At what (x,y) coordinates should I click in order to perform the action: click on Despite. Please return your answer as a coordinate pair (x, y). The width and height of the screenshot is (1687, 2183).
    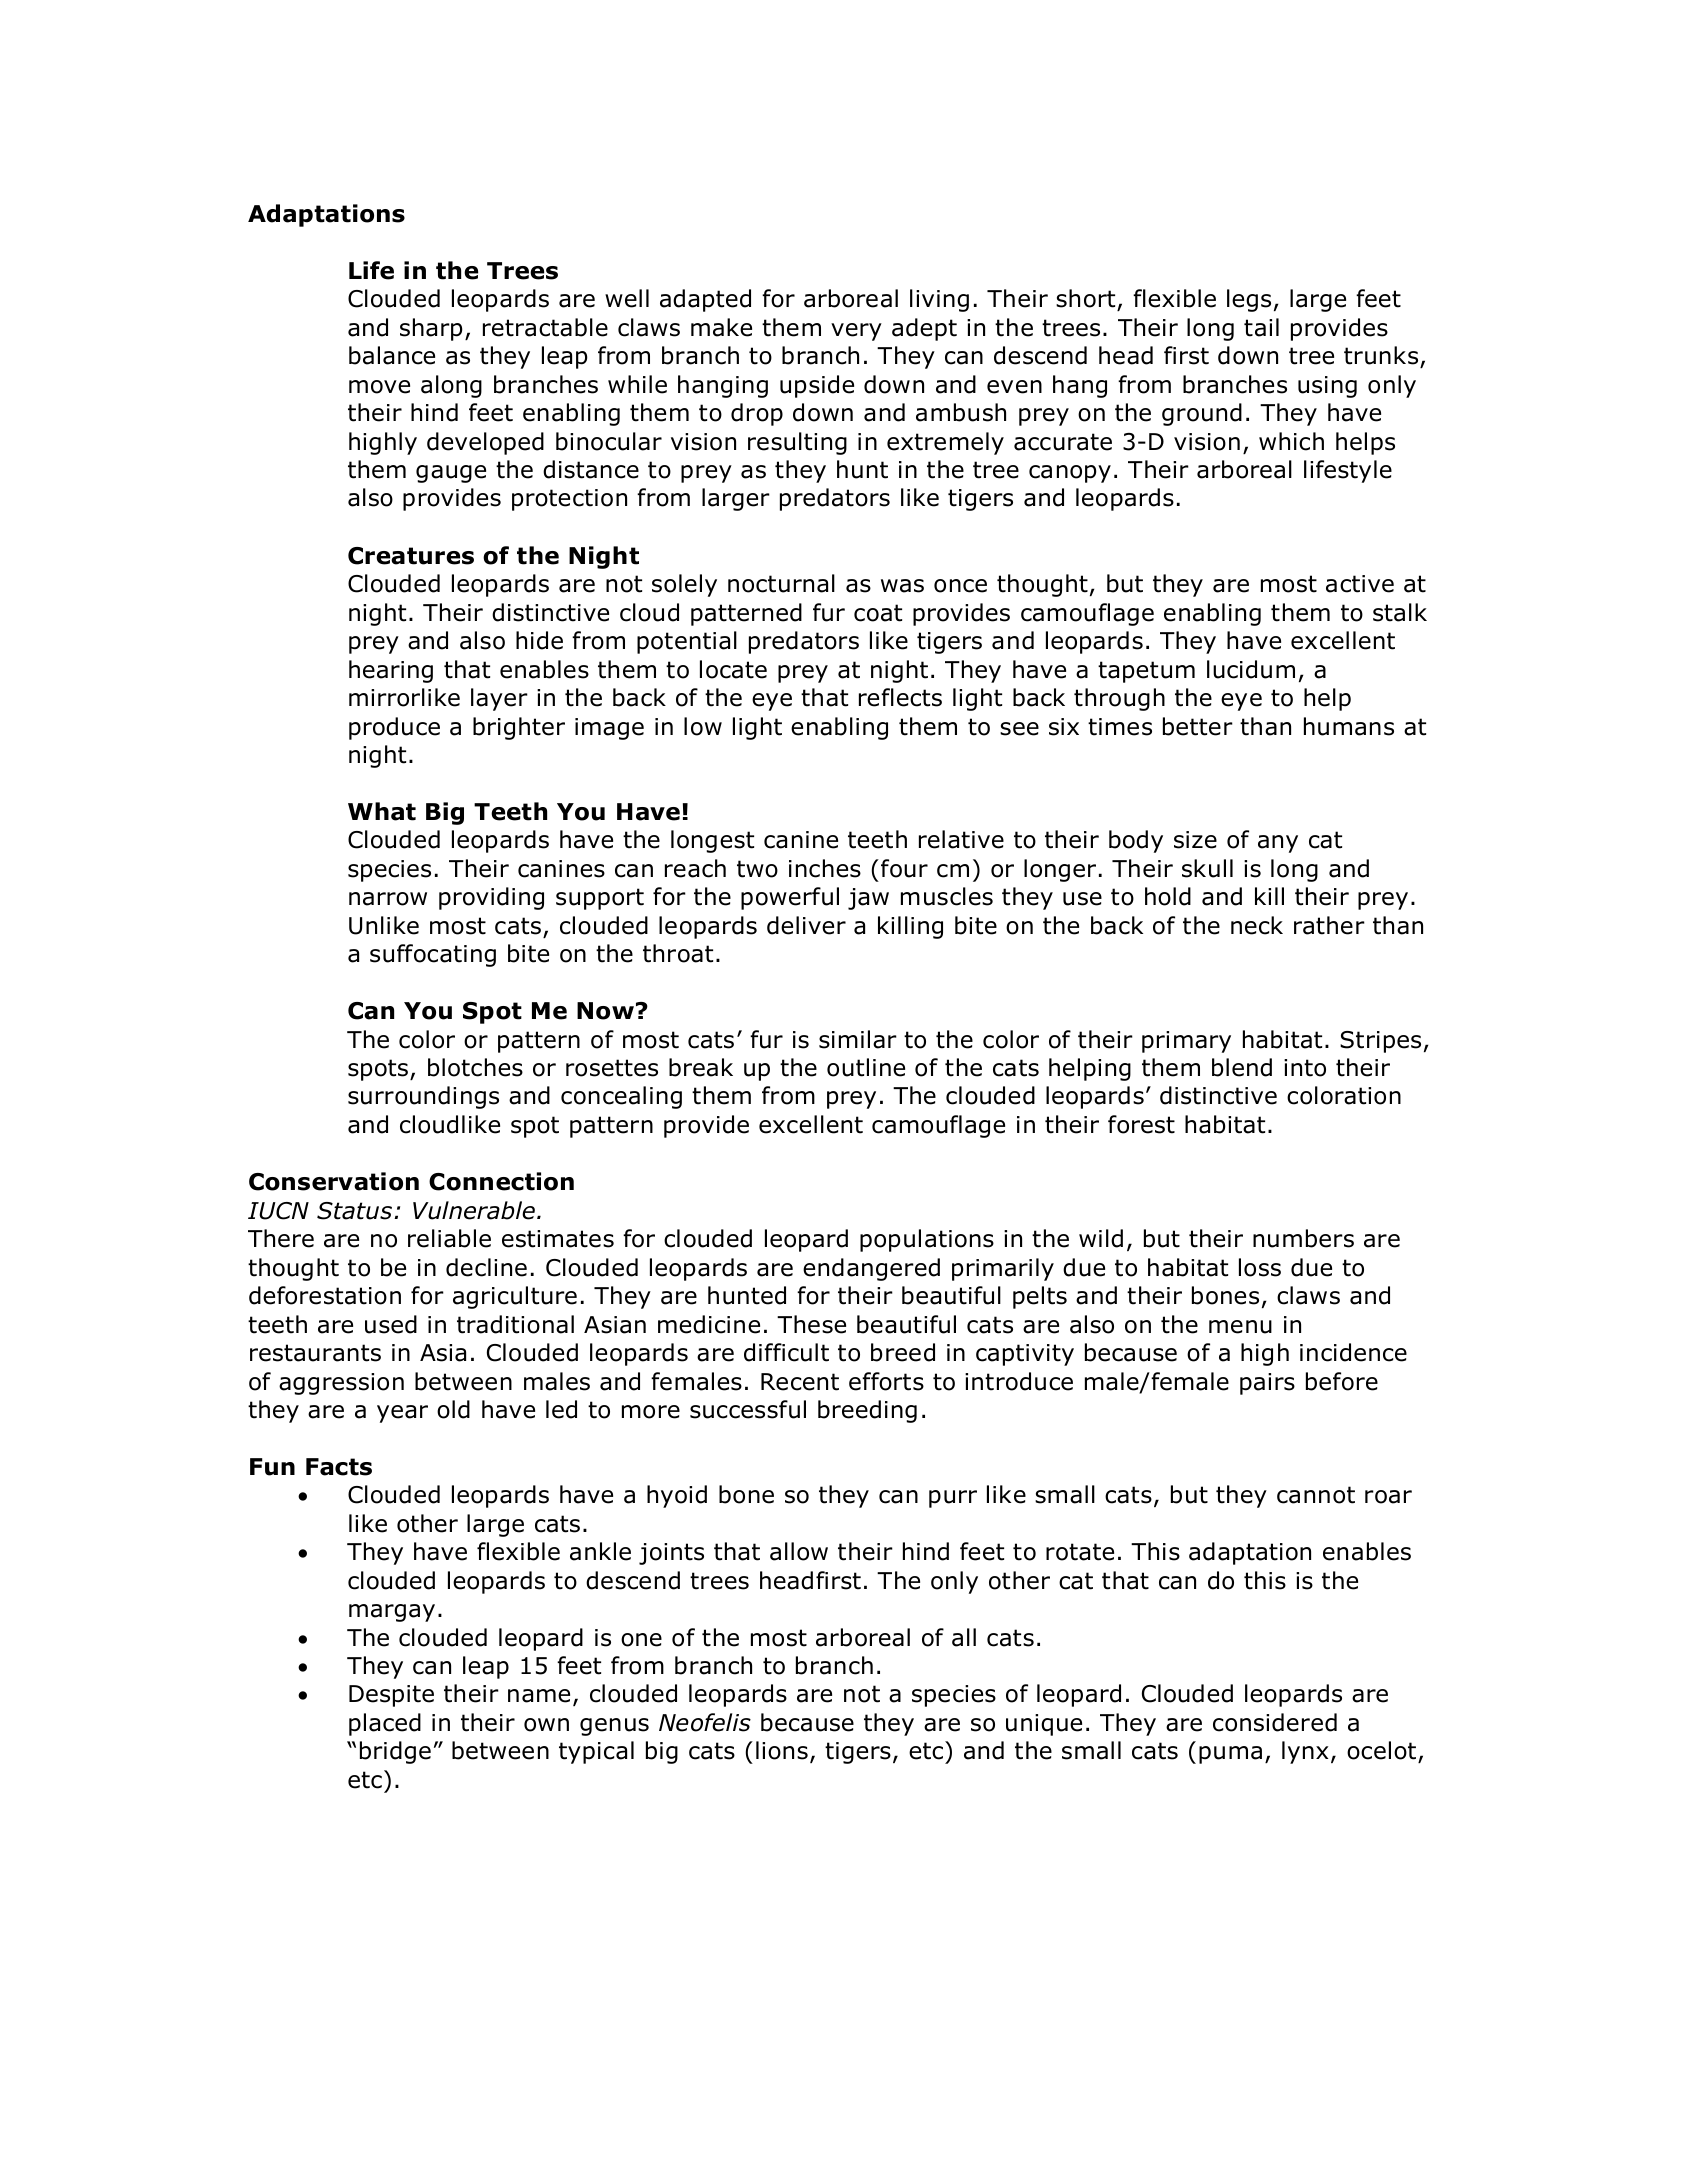
    Looking at the image, I should click on (391, 1696).
